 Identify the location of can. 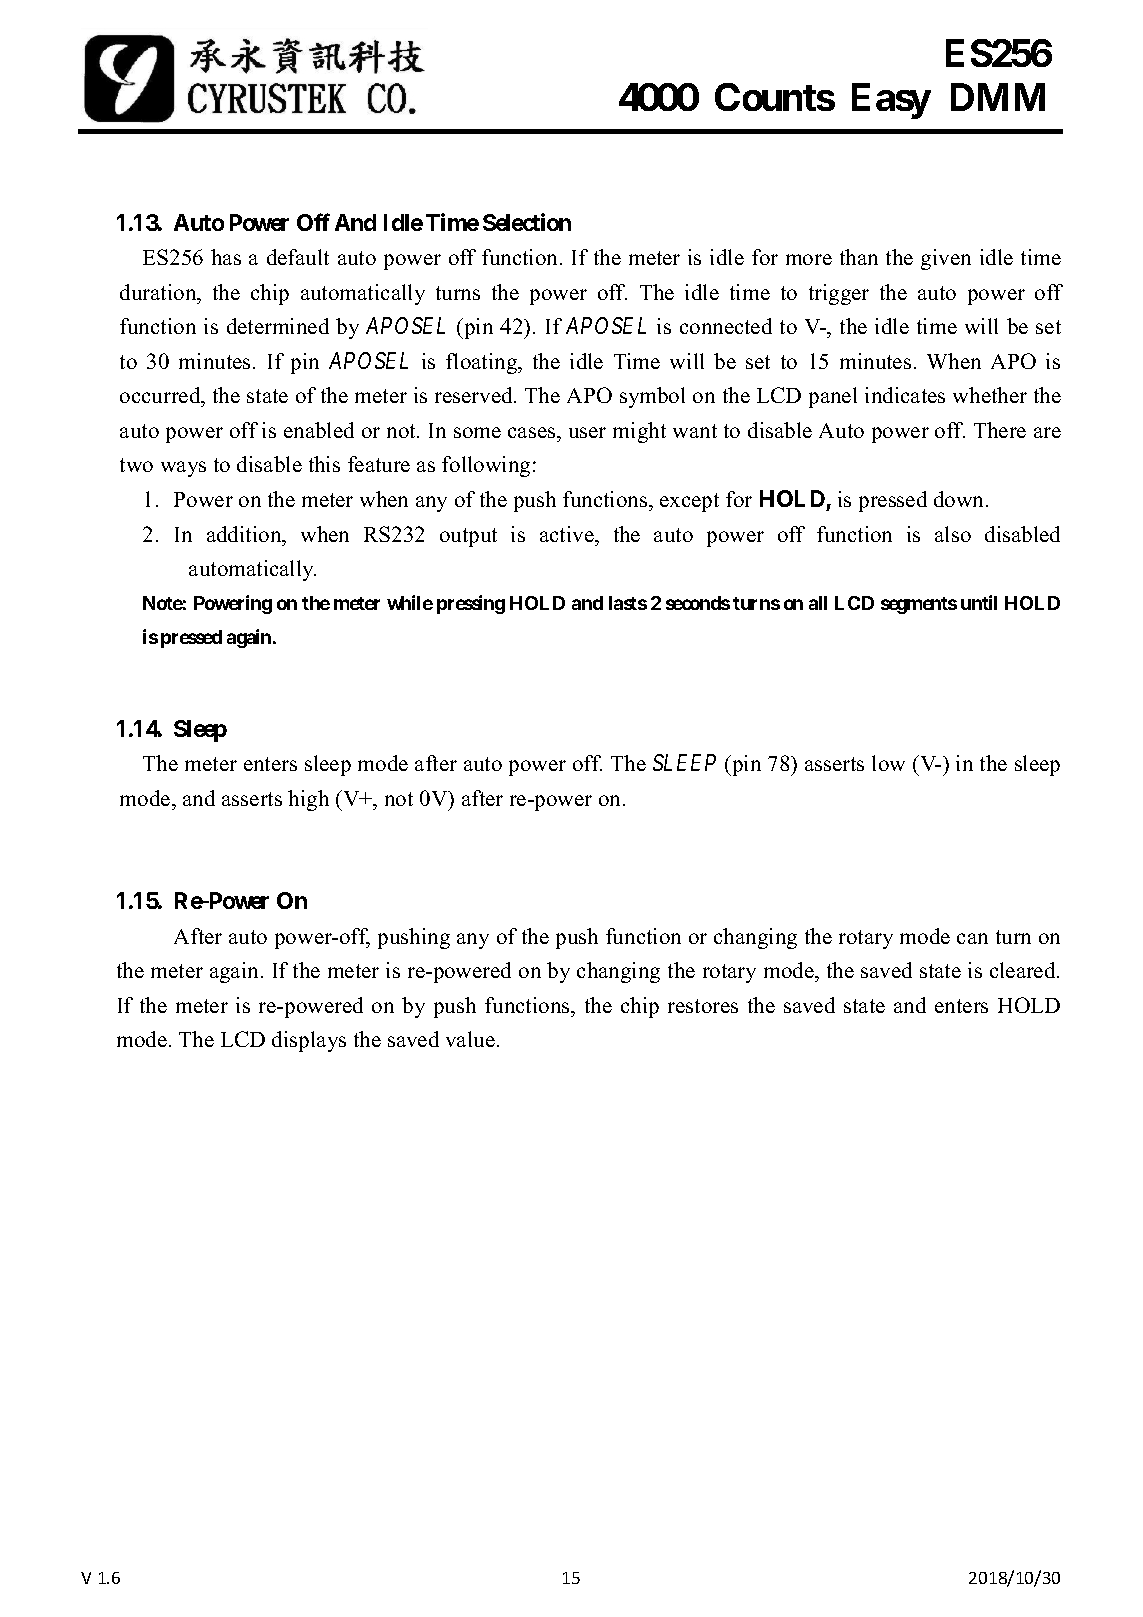
(972, 938).
